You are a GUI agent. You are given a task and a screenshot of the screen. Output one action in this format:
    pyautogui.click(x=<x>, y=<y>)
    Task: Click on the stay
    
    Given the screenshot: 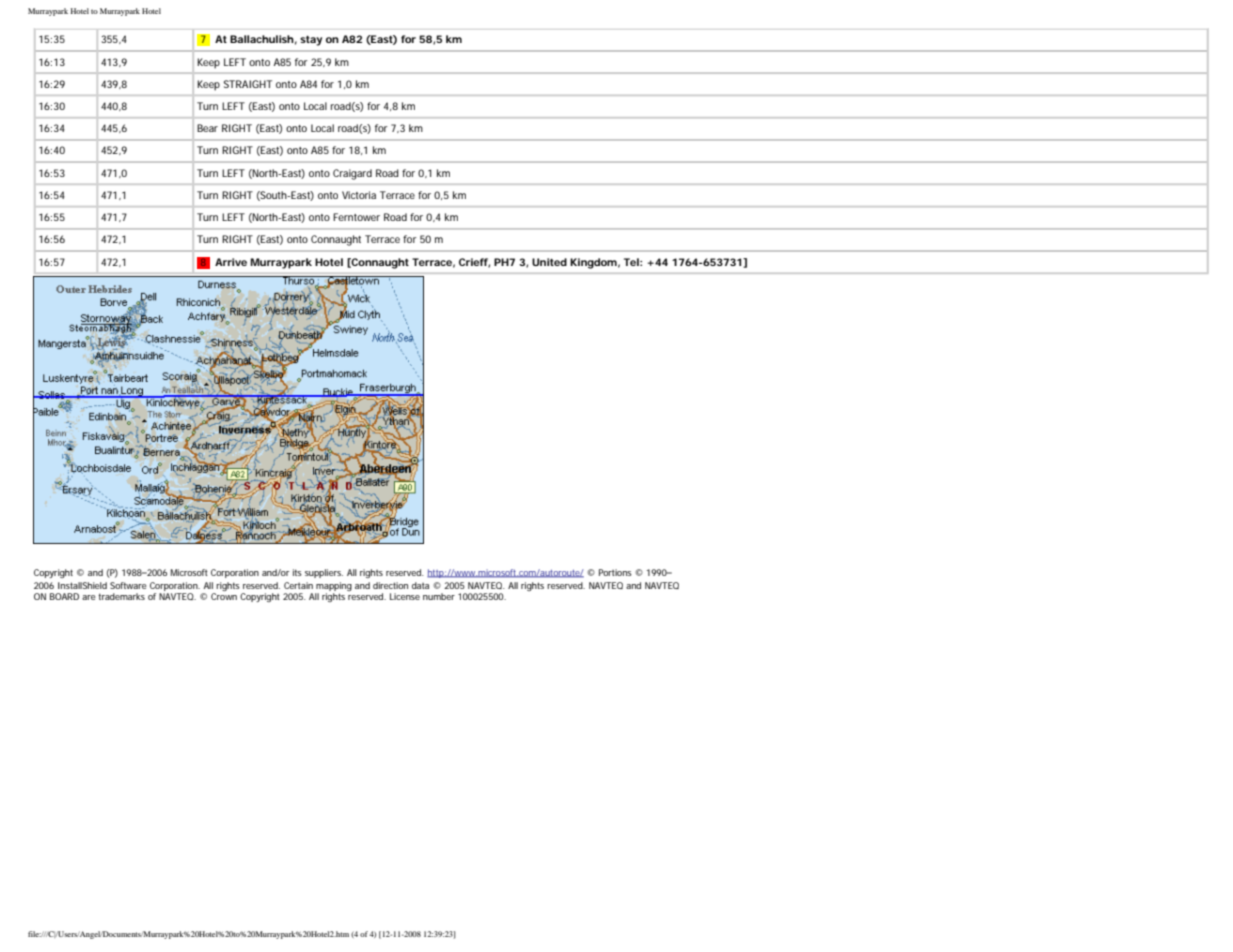 What is the action you would take?
    pyautogui.click(x=311, y=41)
